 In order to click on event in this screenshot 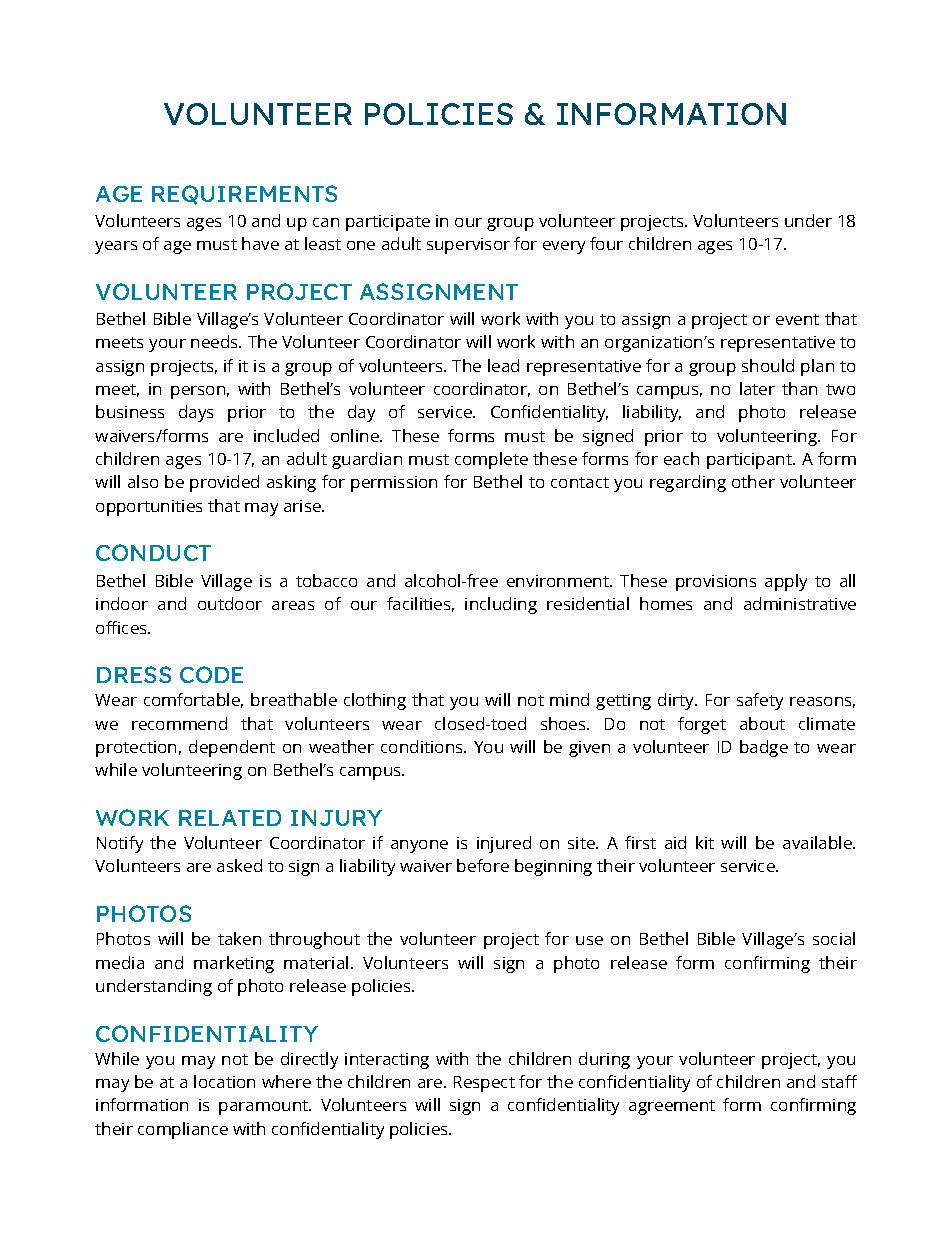, I will do `click(797, 319)`.
